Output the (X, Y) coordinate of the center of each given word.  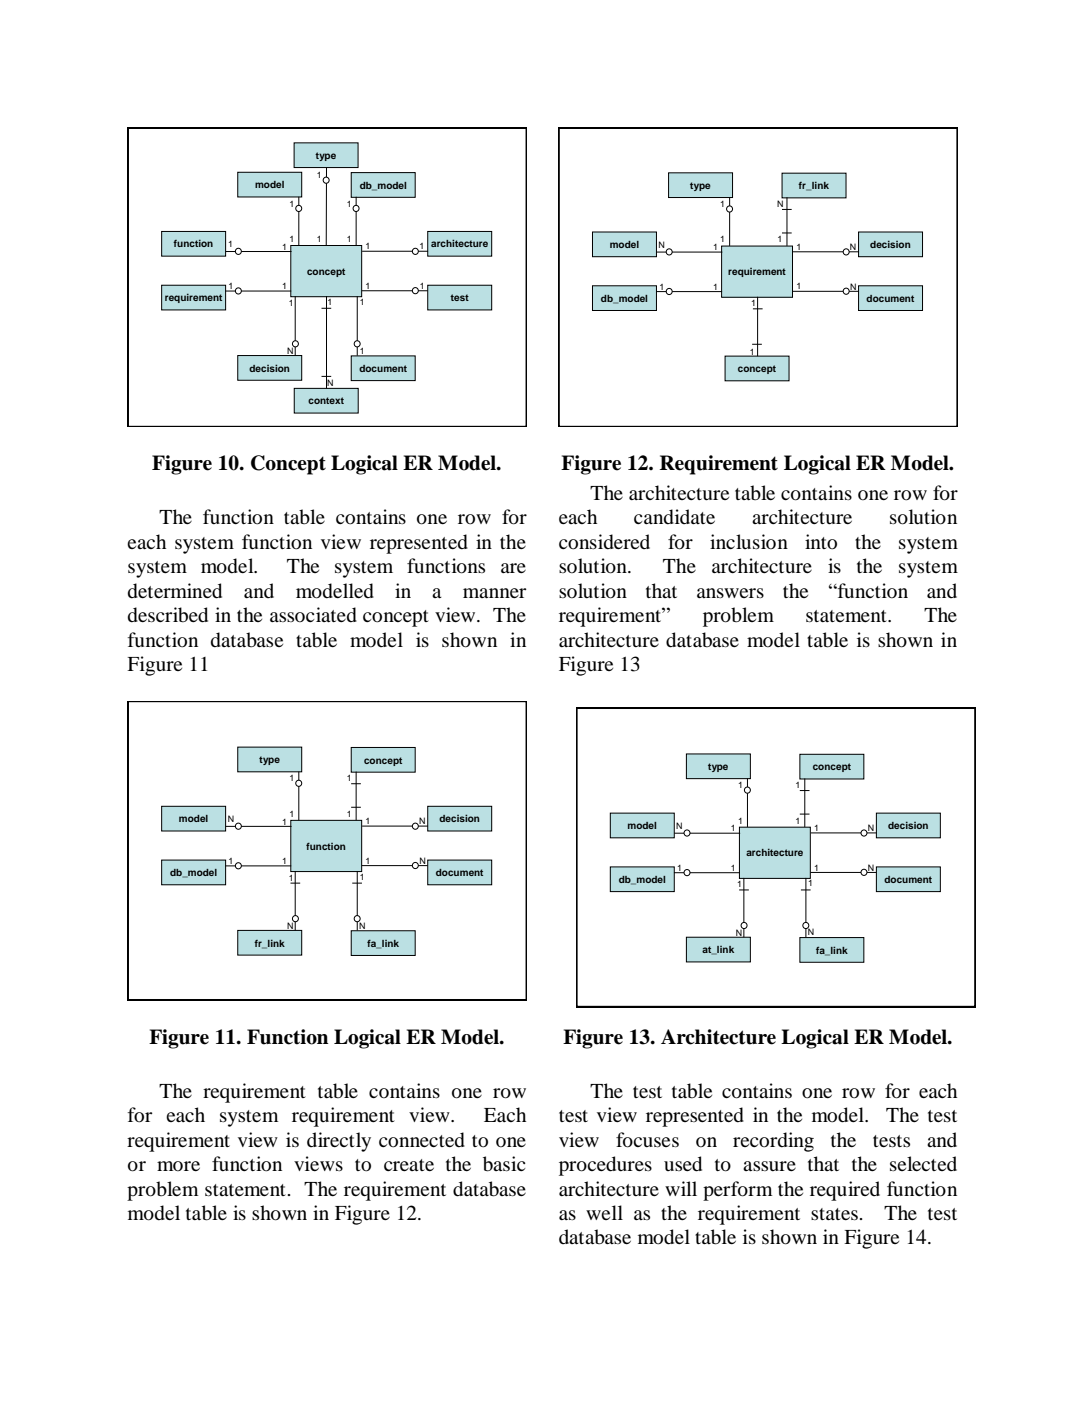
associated (313, 615)
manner (495, 593)
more (178, 1166)
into (821, 542)
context (326, 400)
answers (730, 593)
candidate (674, 517)
